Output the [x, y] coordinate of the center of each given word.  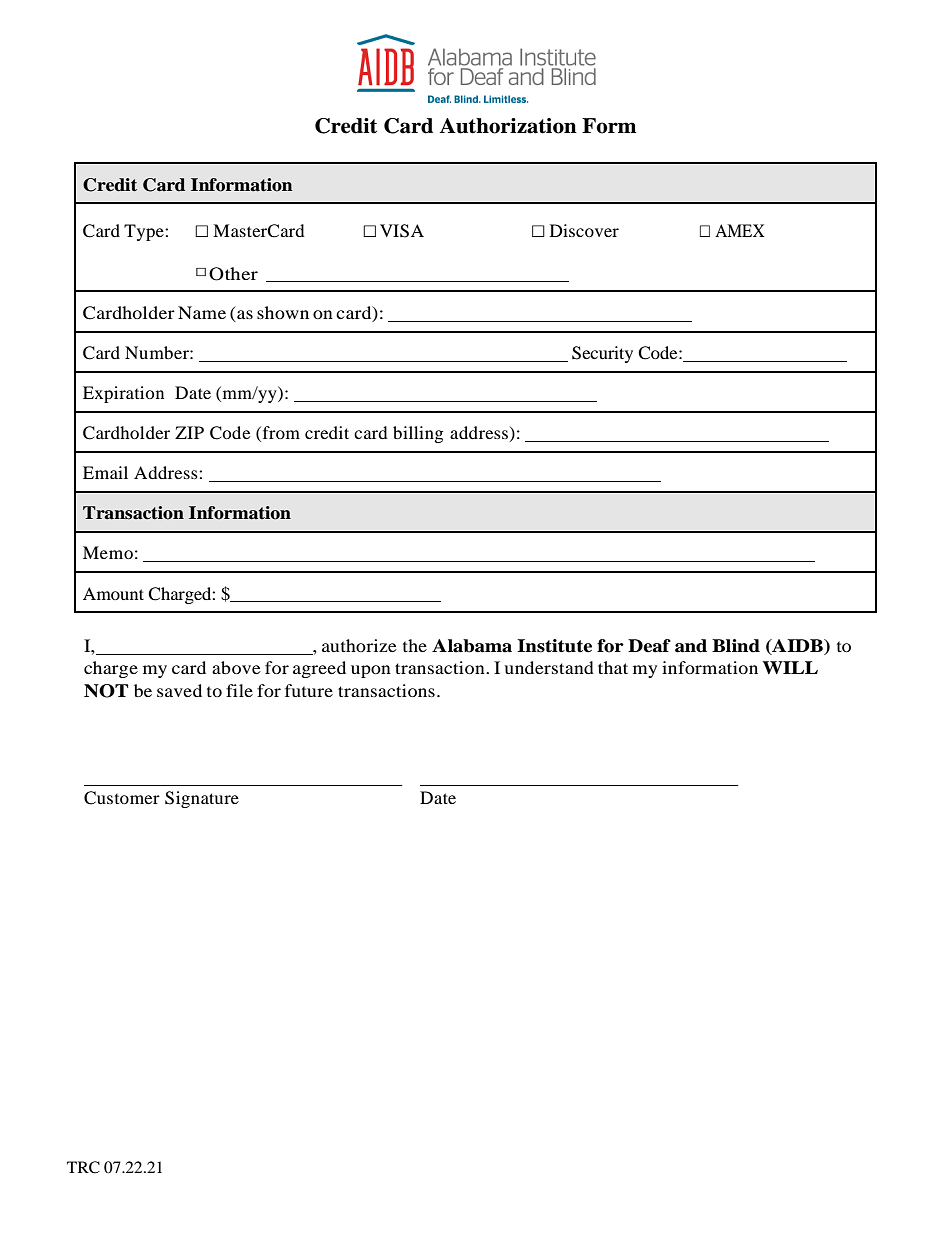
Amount [113, 593]
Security [602, 354]
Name [202, 312]
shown [283, 312]
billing [418, 434]
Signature [202, 799]
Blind [736, 646]
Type [145, 232]
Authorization [508, 126]
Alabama [472, 646]
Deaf [649, 646]
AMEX [740, 230]
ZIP [189, 432]
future [309, 690]
